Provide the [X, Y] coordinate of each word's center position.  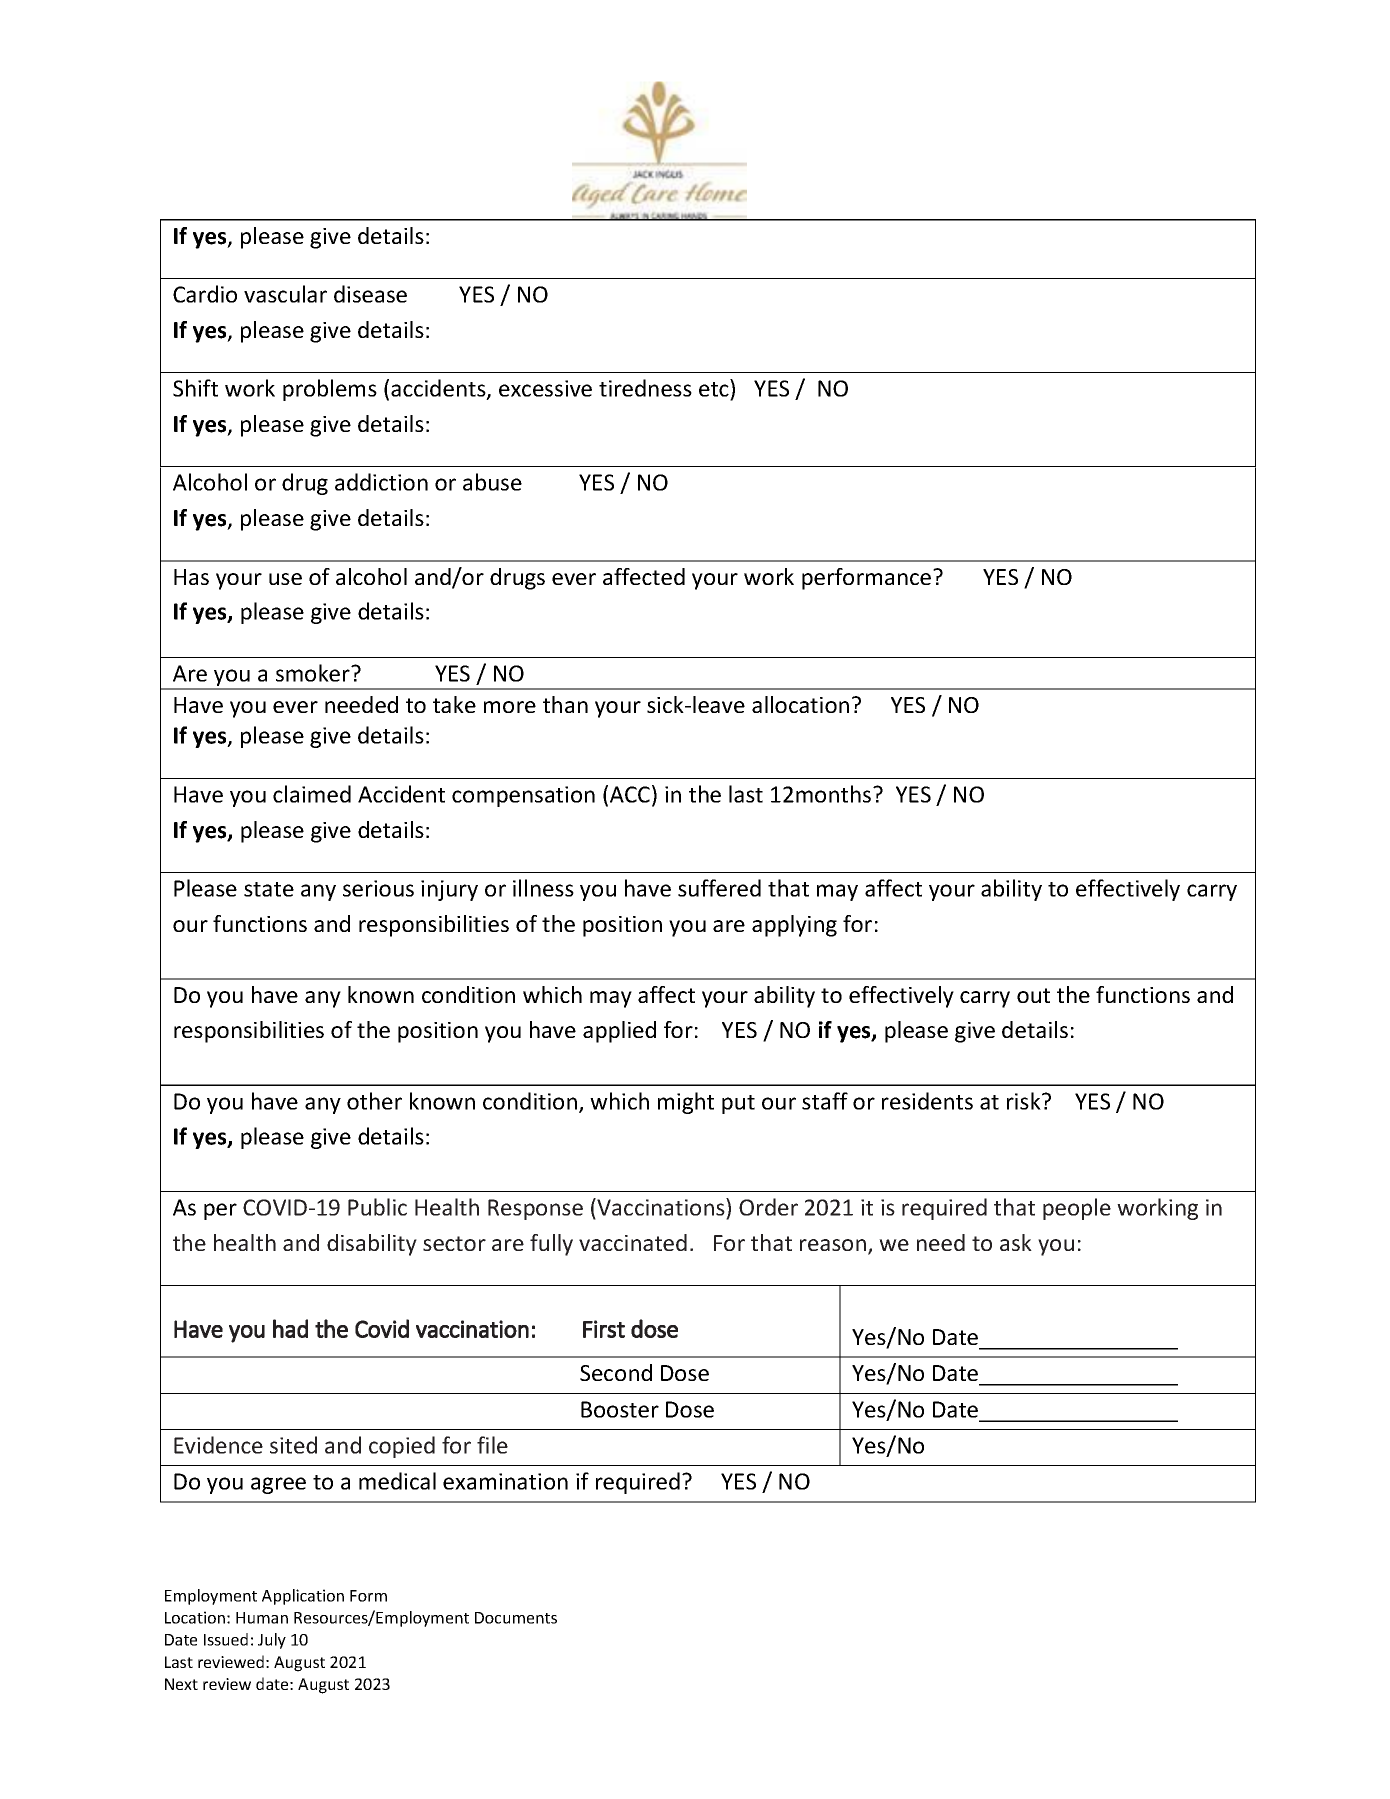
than [565, 704]
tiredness [645, 388]
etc [715, 391]
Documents [516, 1618]
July [272, 1641]
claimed [312, 794]
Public [377, 1207]
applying [794, 926]
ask [1016, 1242]
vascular [285, 294]
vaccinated [633, 1242]
